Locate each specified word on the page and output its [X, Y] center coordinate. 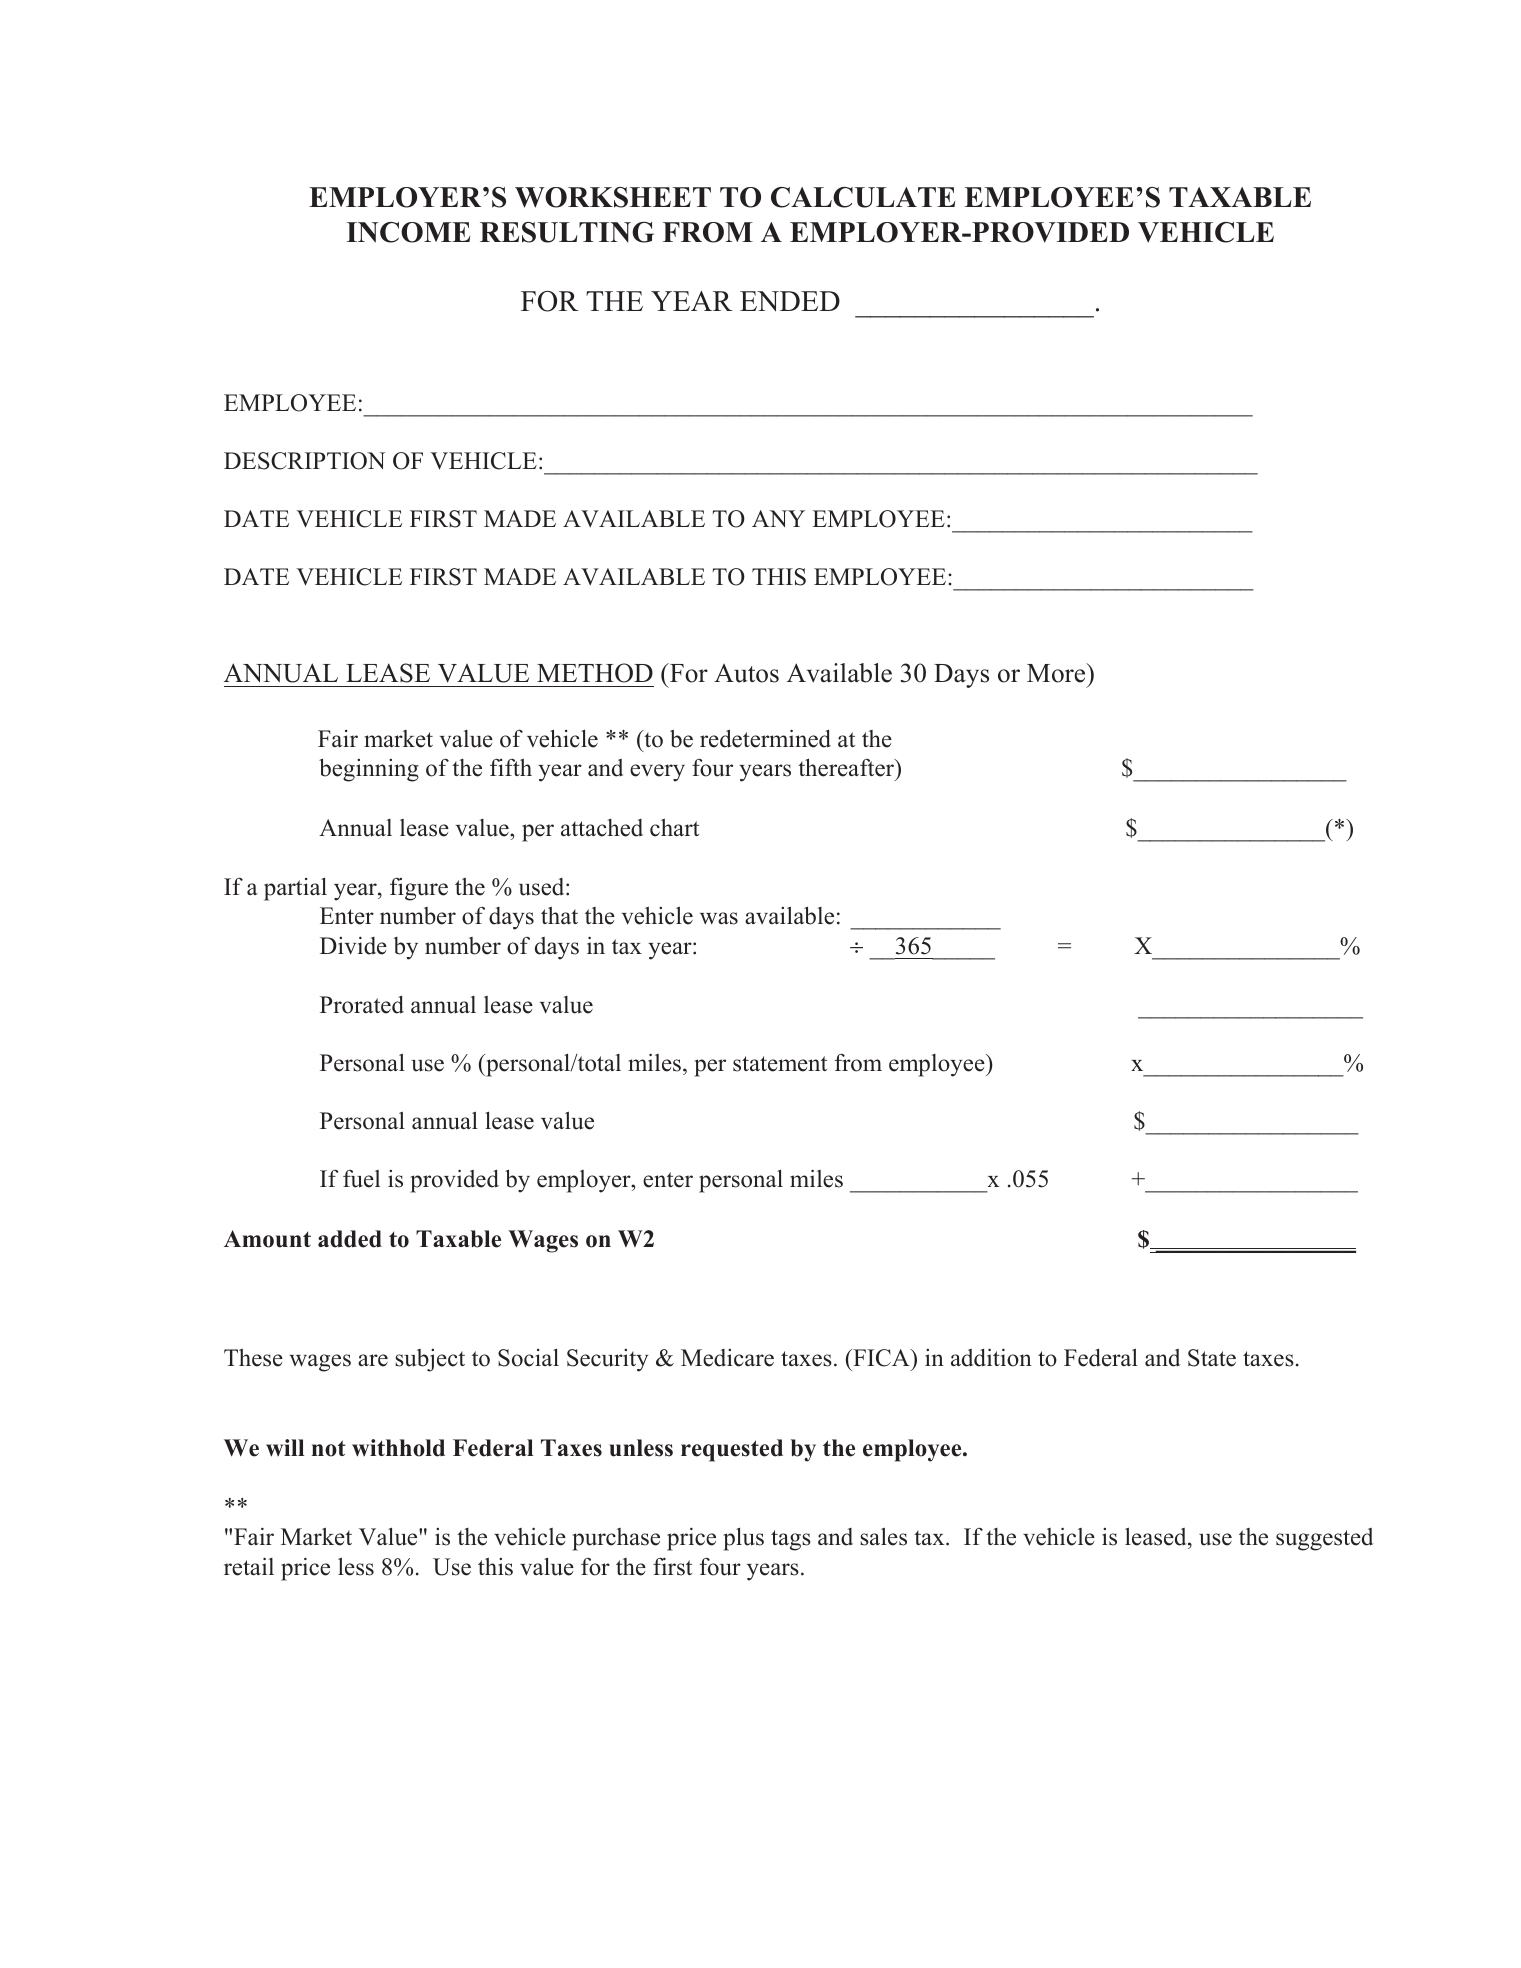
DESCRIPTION [304, 461]
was [719, 918]
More [1057, 673]
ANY [778, 518]
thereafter [847, 767]
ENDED [790, 301]
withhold [398, 1448]
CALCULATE [863, 197]
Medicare [727, 1358]
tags [791, 1540]
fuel [361, 1179]
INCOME [408, 232]
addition [991, 1357]
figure [419, 889]
